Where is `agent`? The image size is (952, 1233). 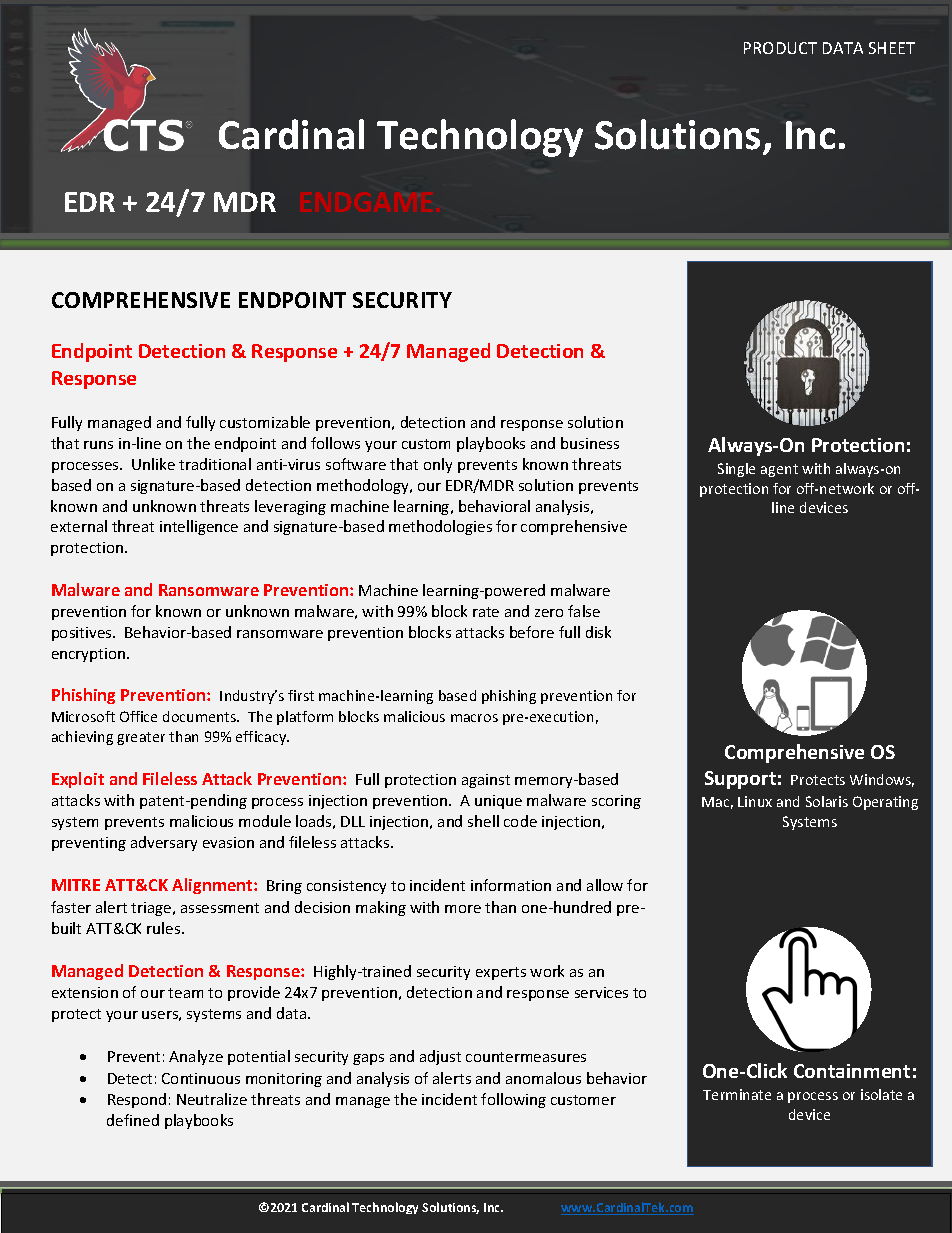 agent is located at coordinates (779, 470).
